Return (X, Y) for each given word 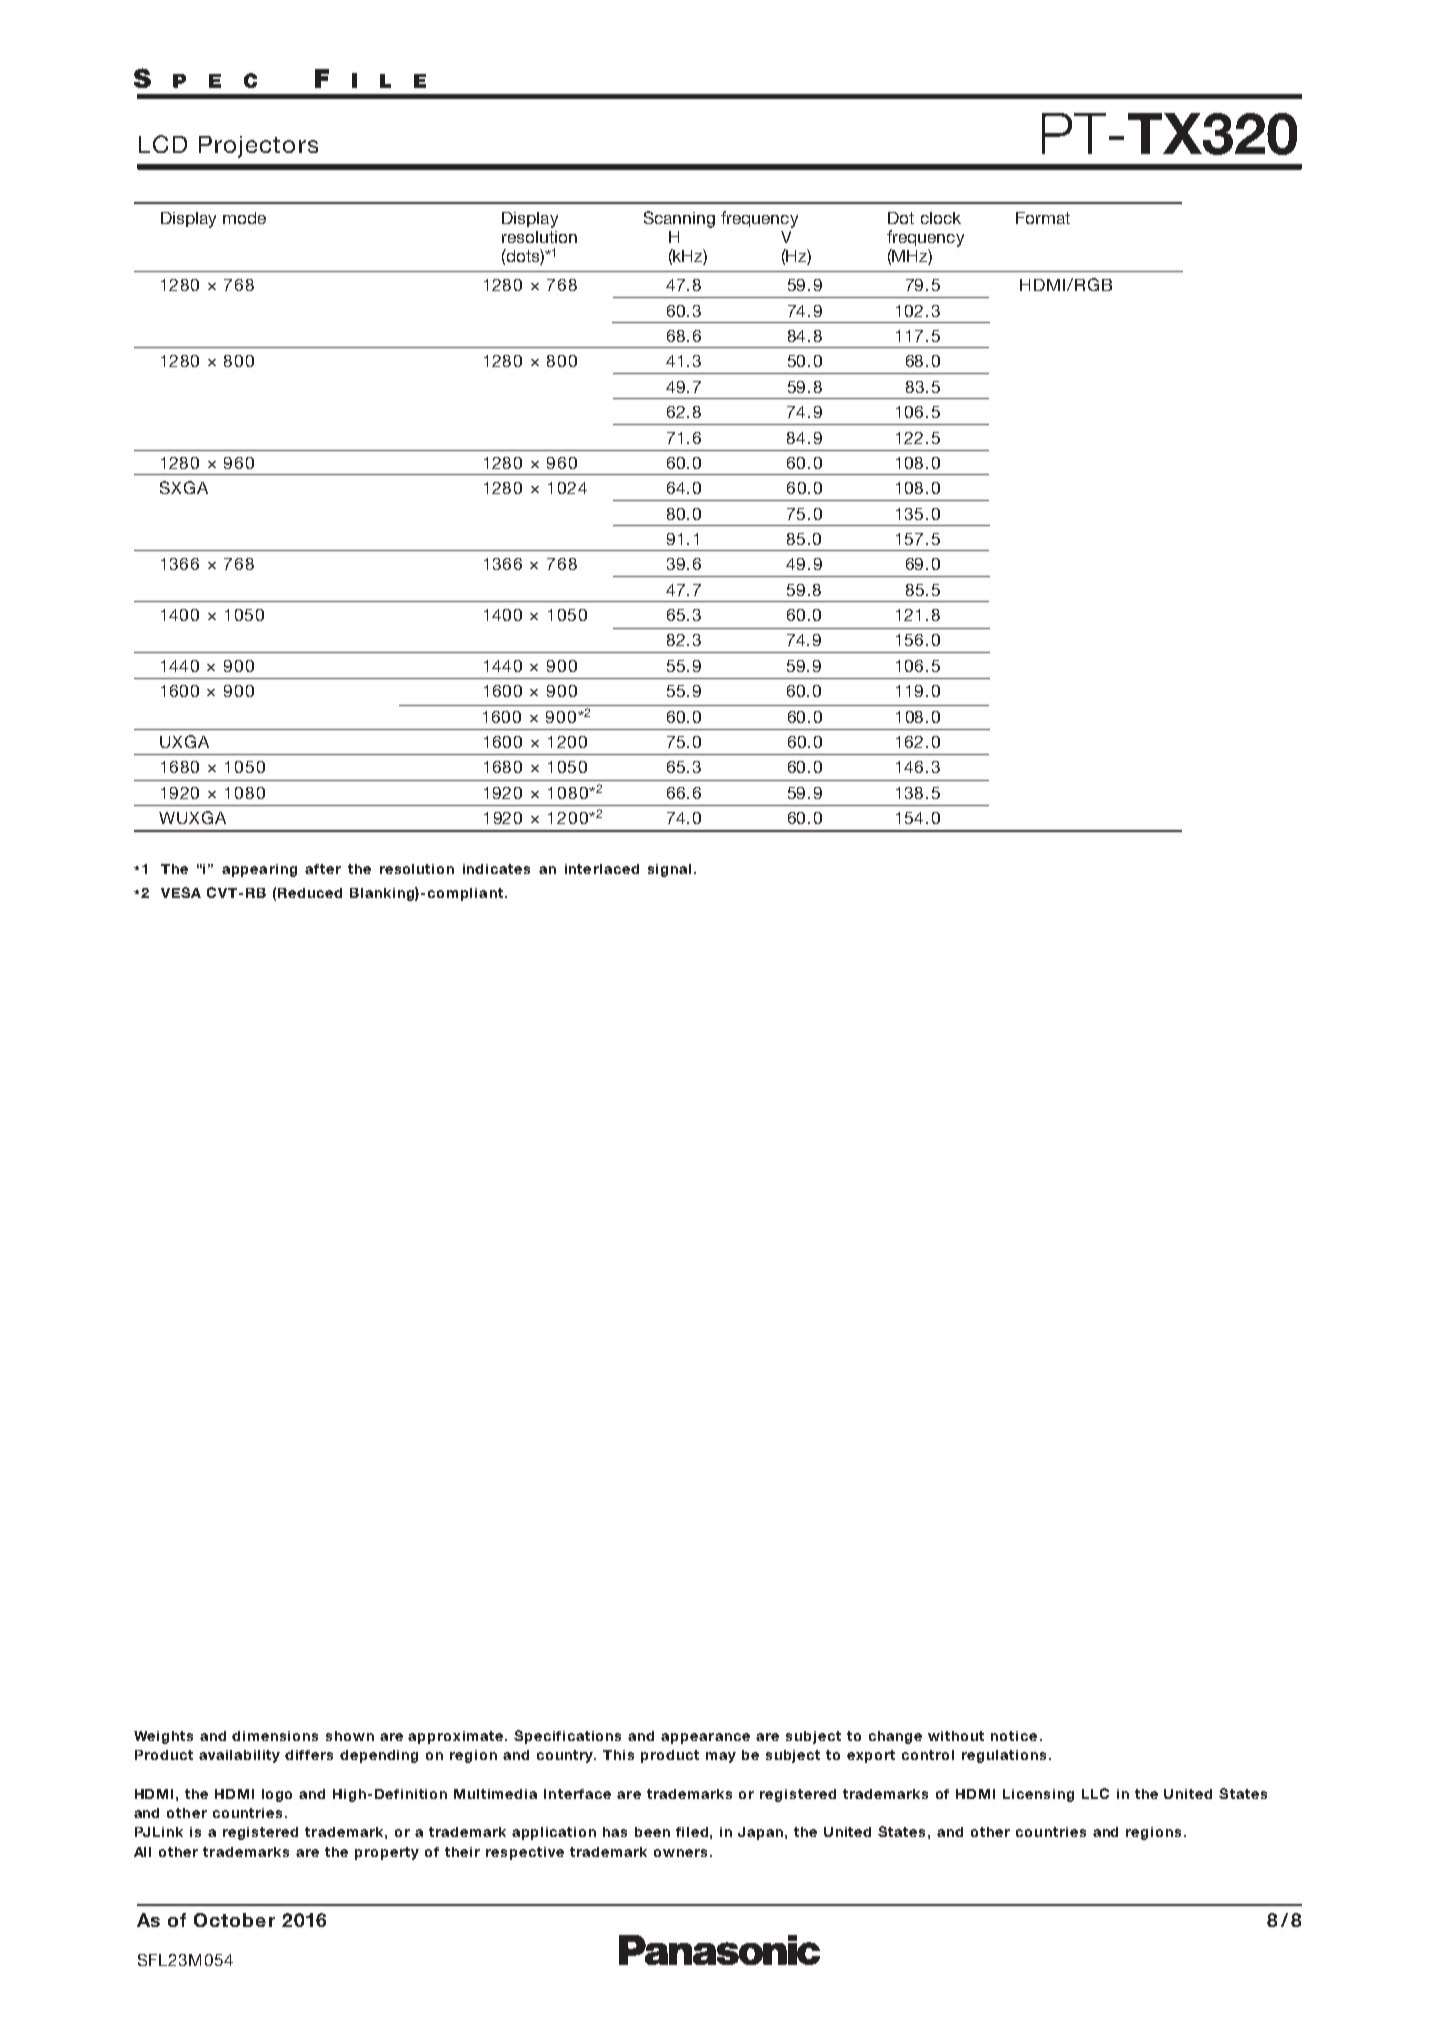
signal (669, 870)
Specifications (567, 1737)
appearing (259, 870)
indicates (496, 869)
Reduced (310, 893)
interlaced (602, 869)
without (956, 1736)
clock (941, 218)
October (234, 1920)
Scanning (679, 219)
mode (244, 218)
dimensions (275, 1736)
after (323, 869)
